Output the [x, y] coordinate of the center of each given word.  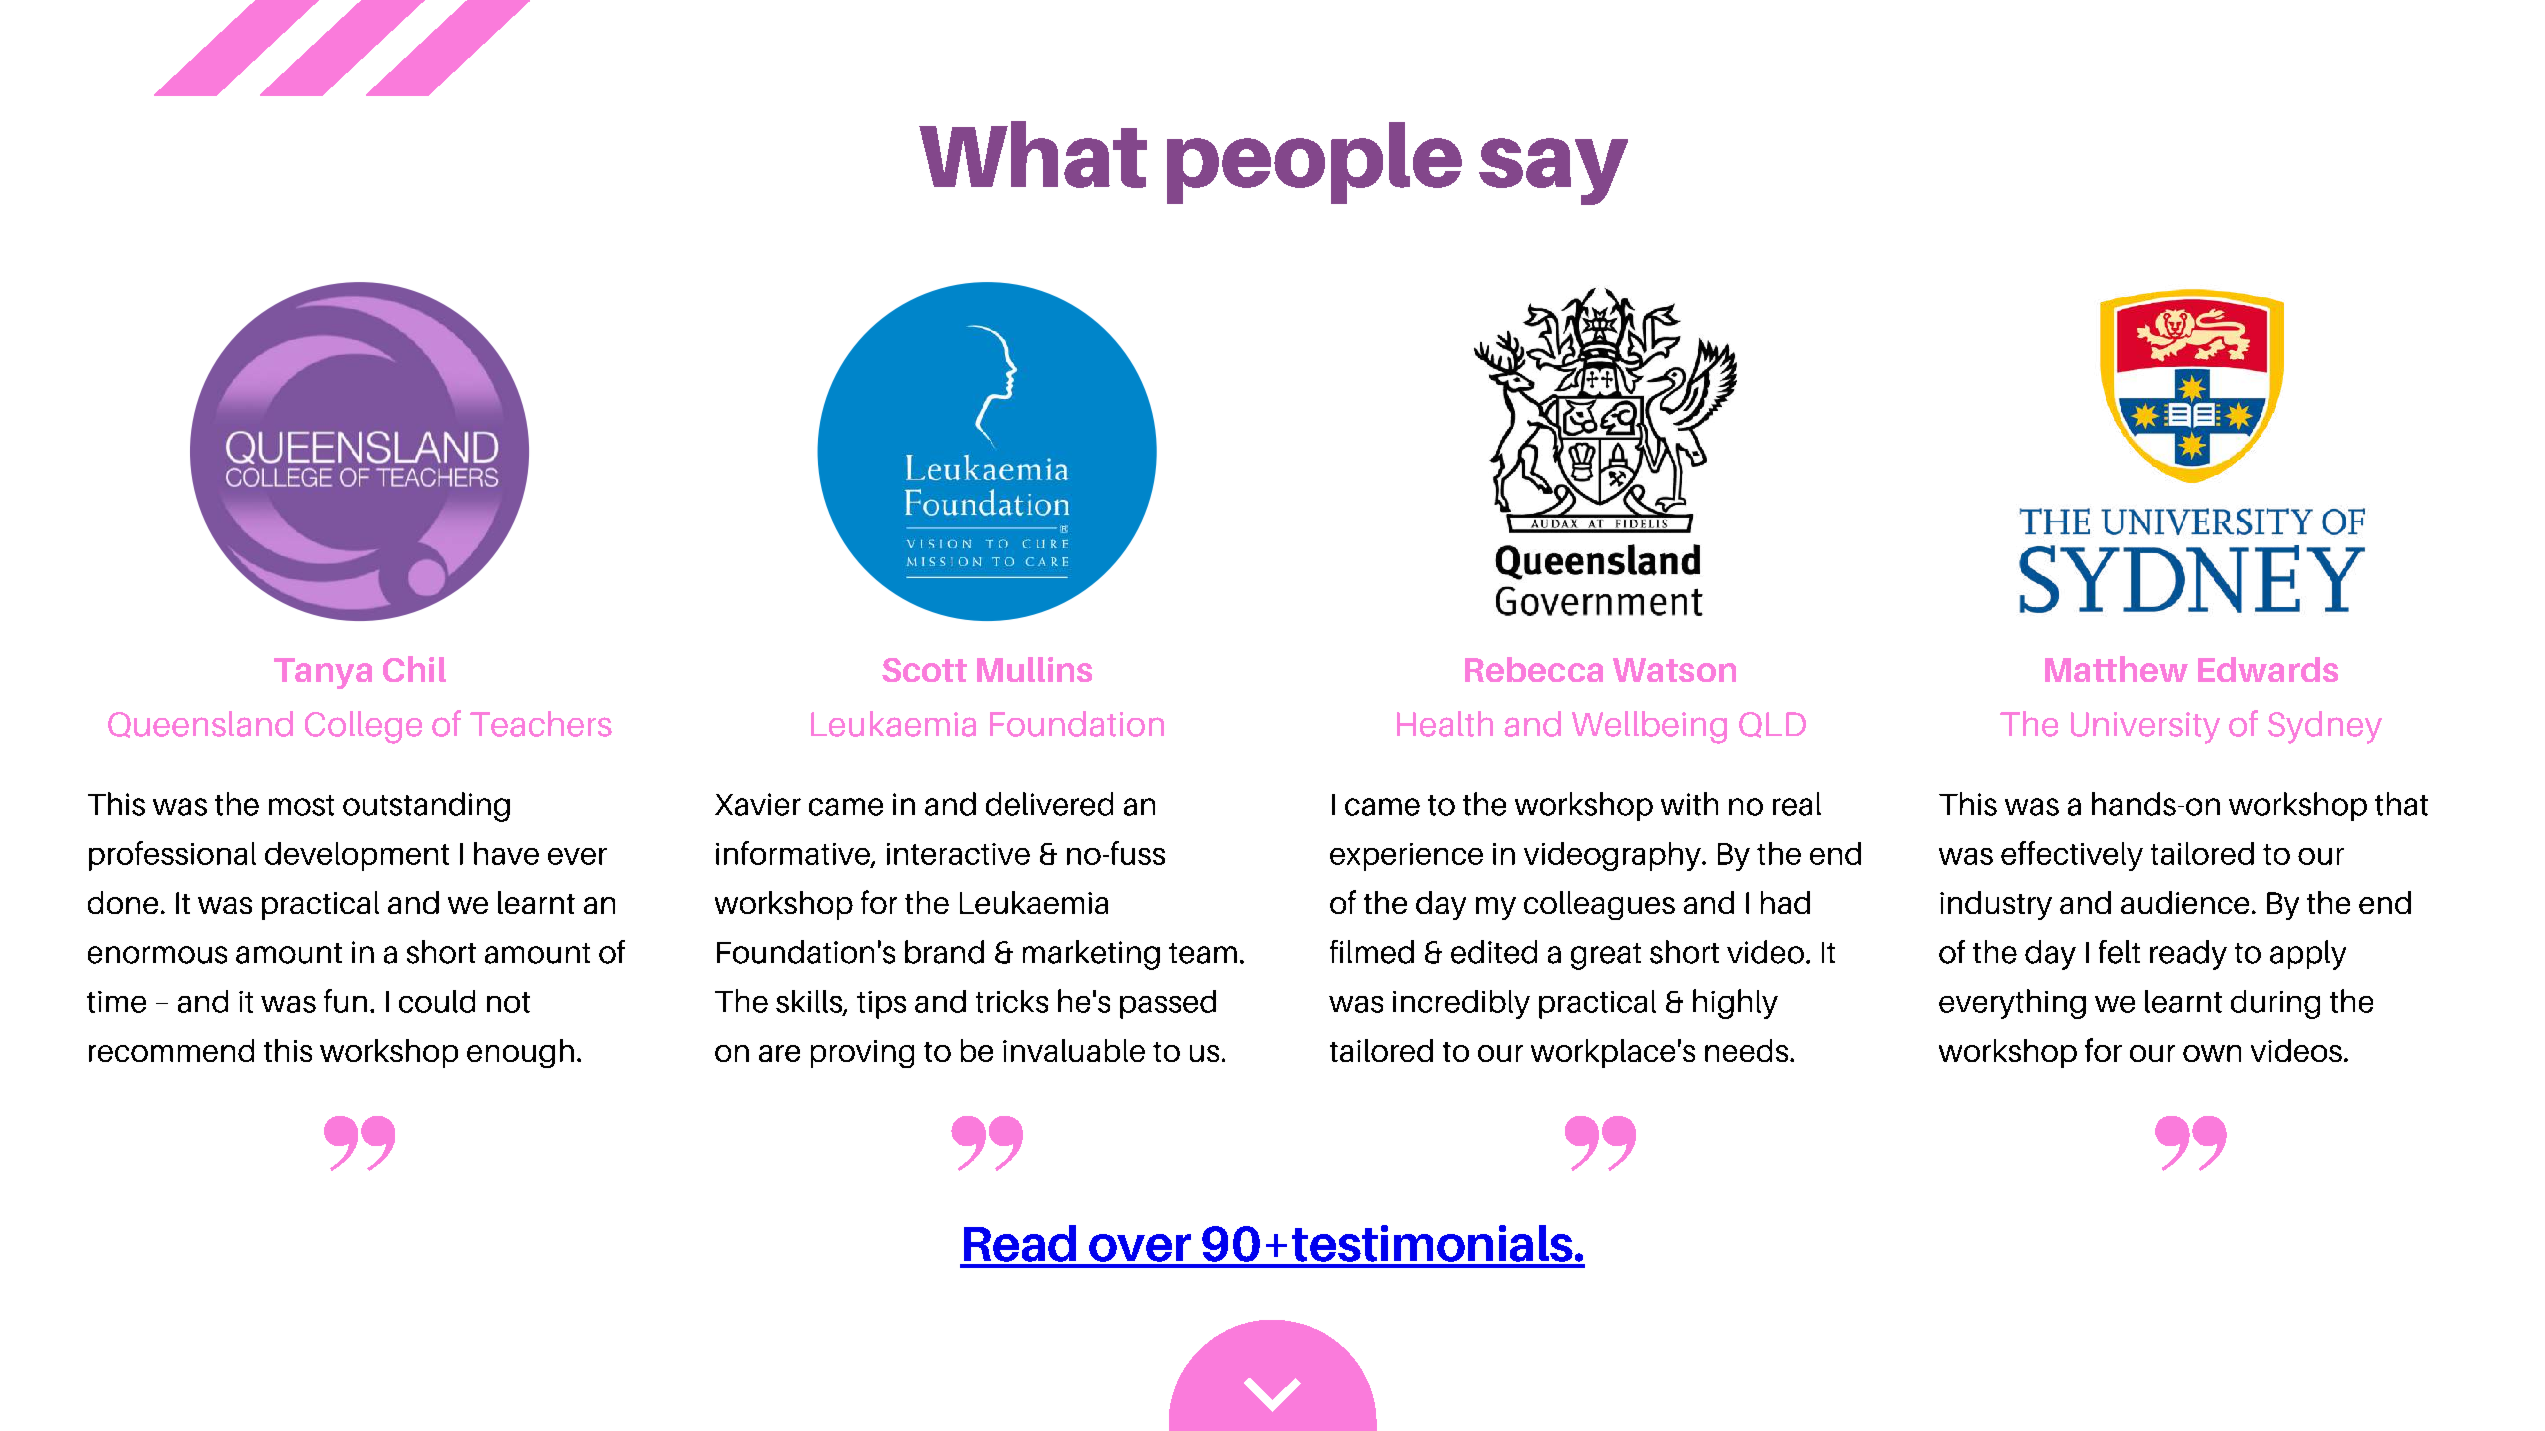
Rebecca [1534, 669]
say [1553, 171]
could [437, 1001]
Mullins [1034, 669]
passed [1168, 1004]
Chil [414, 669]
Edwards [2268, 669]
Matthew [2116, 669]
